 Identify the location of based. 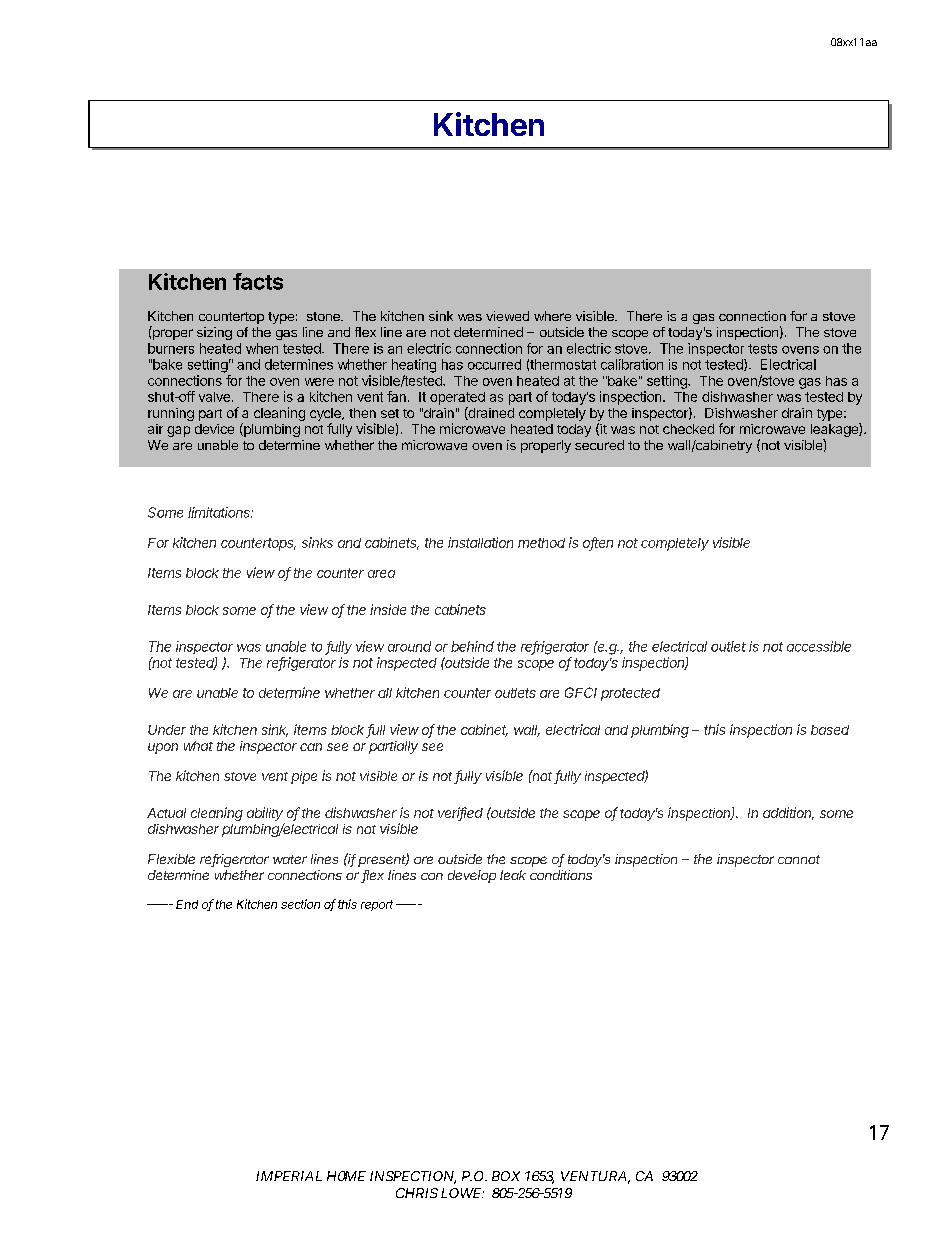
(830, 730).
